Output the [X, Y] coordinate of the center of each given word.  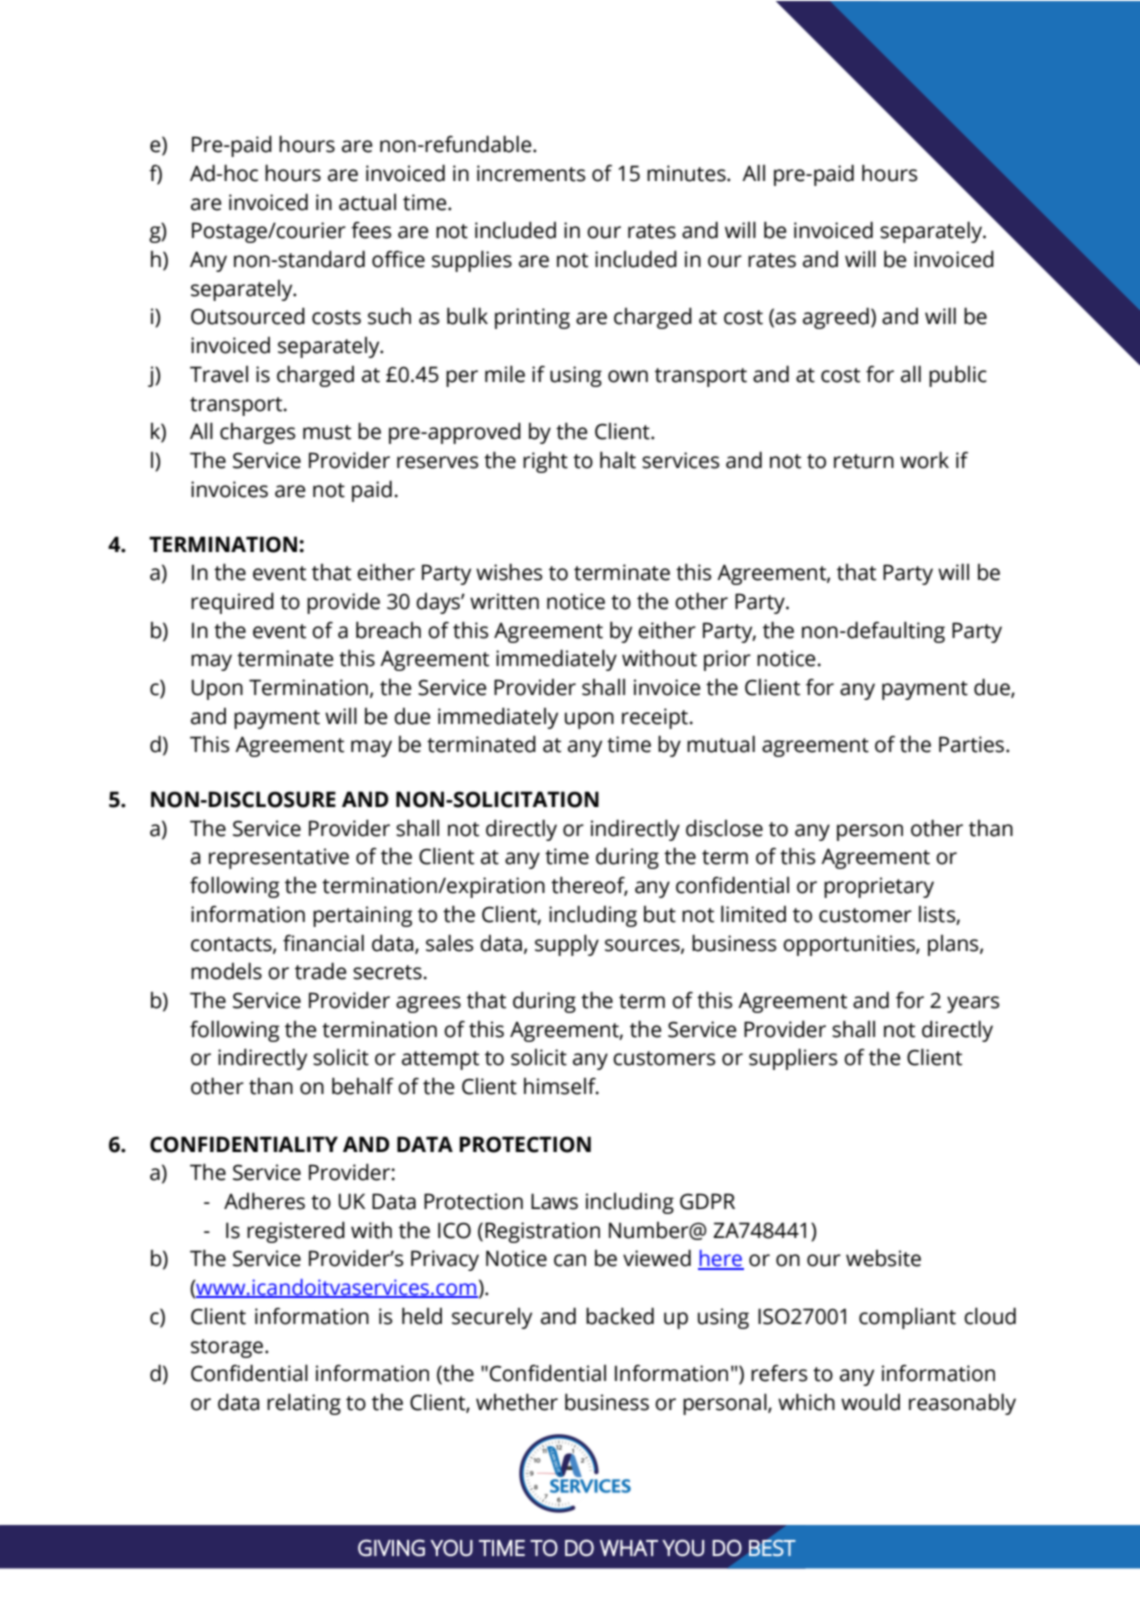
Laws [554, 1201]
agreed [836, 318]
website [883, 1258]
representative [279, 858]
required [232, 603]
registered [296, 1232]
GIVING [391, 1547]
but [660, 914]
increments [531, 173]
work [924, 460]
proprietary [879, 887]
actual [367, 202]
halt [618, 460]
